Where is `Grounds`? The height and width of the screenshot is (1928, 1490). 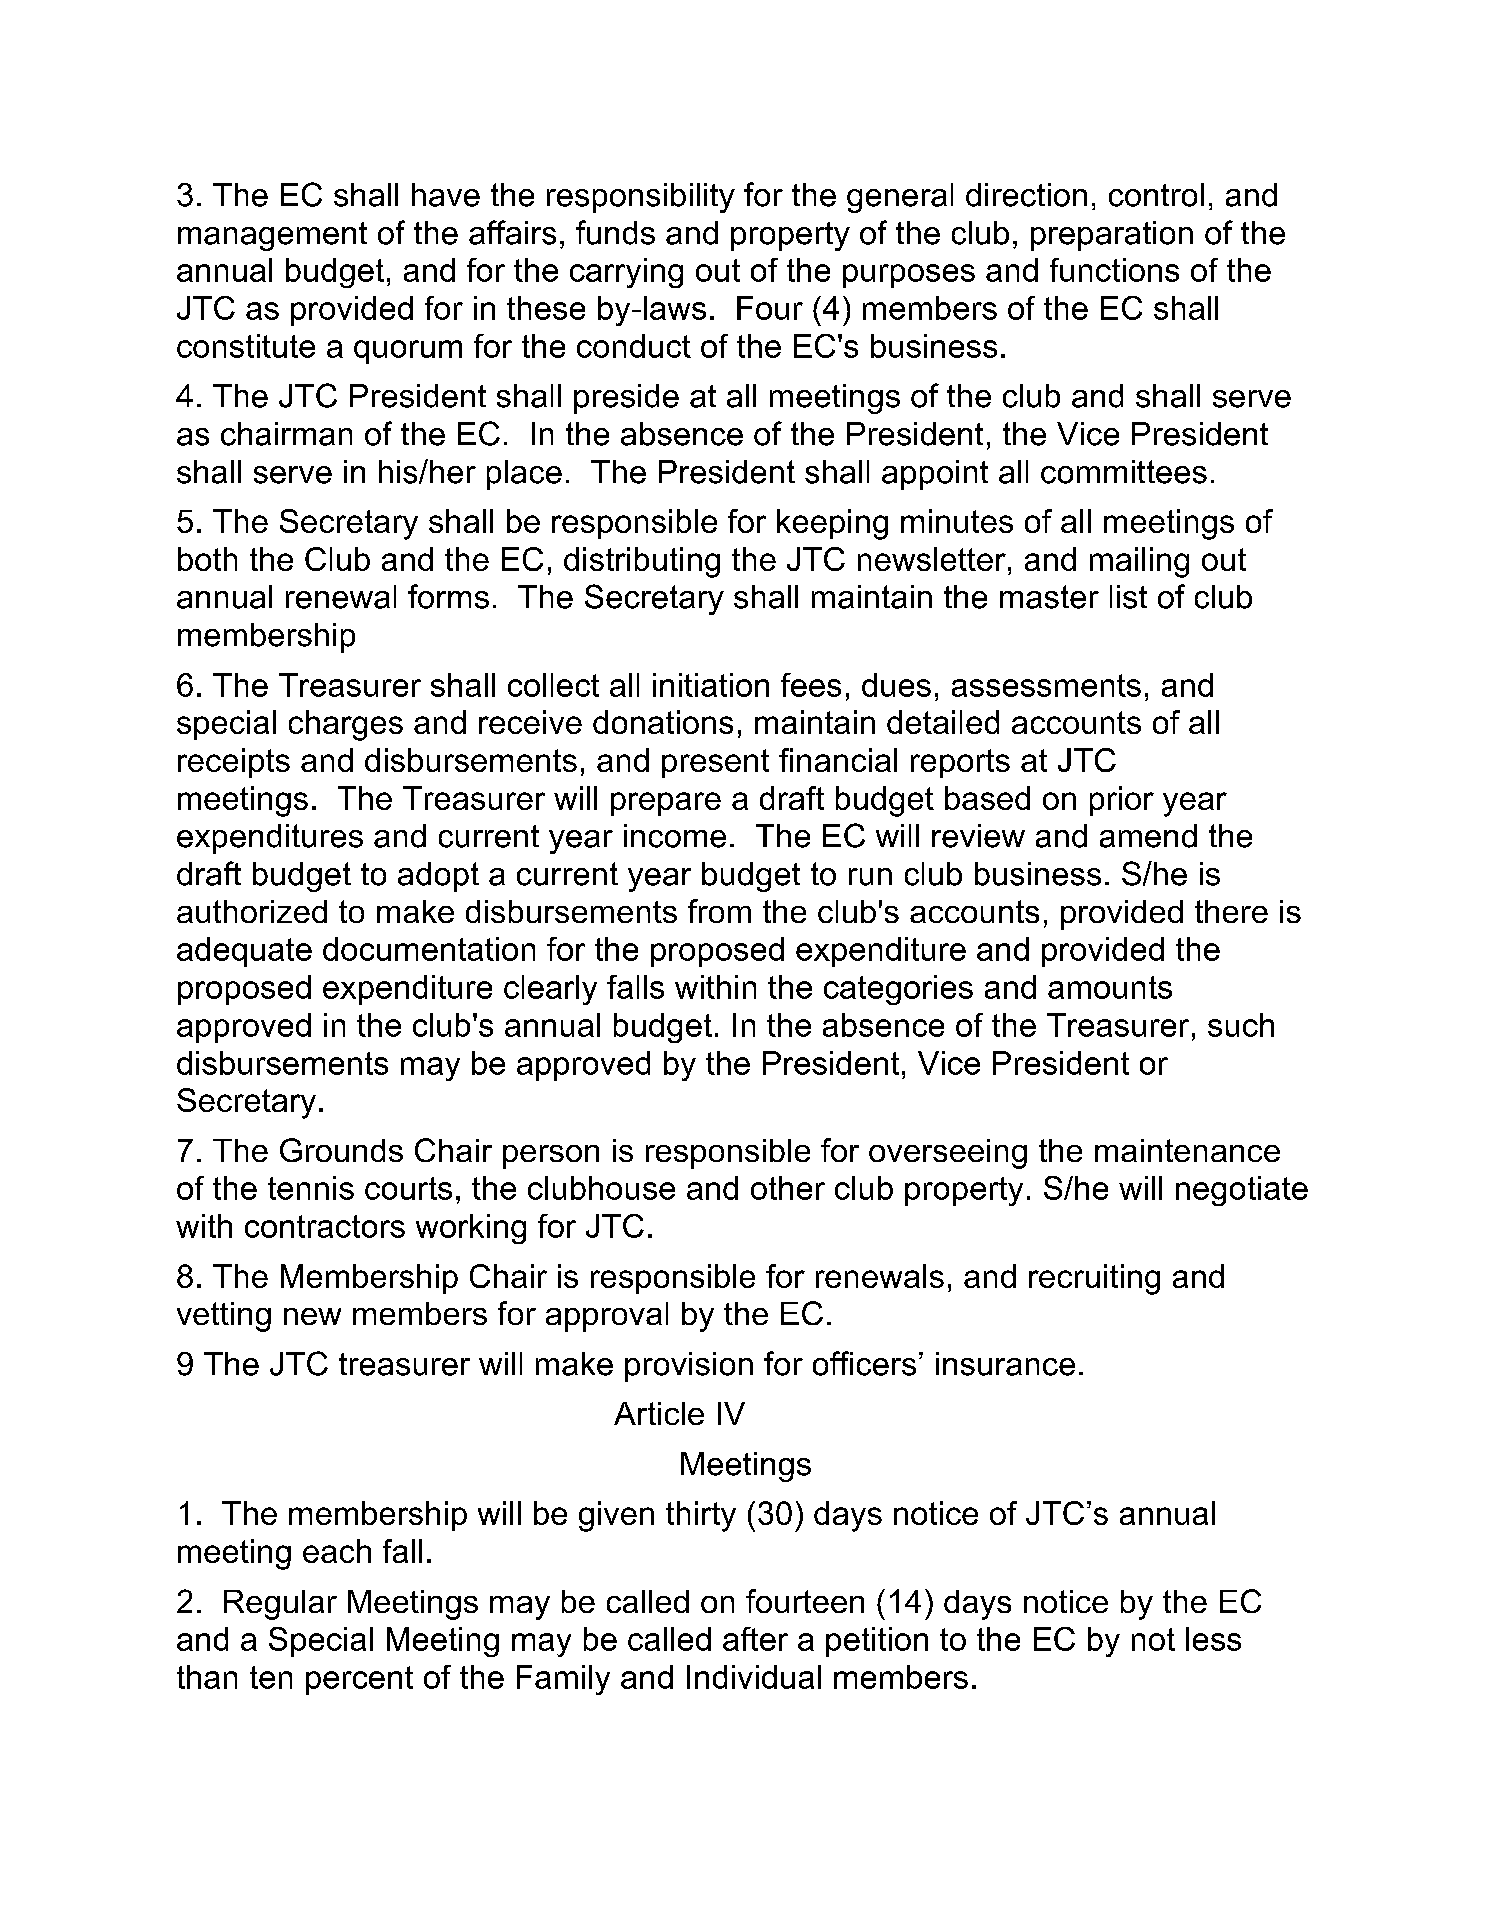
Grounds is located at coordinates (341, 1150).
